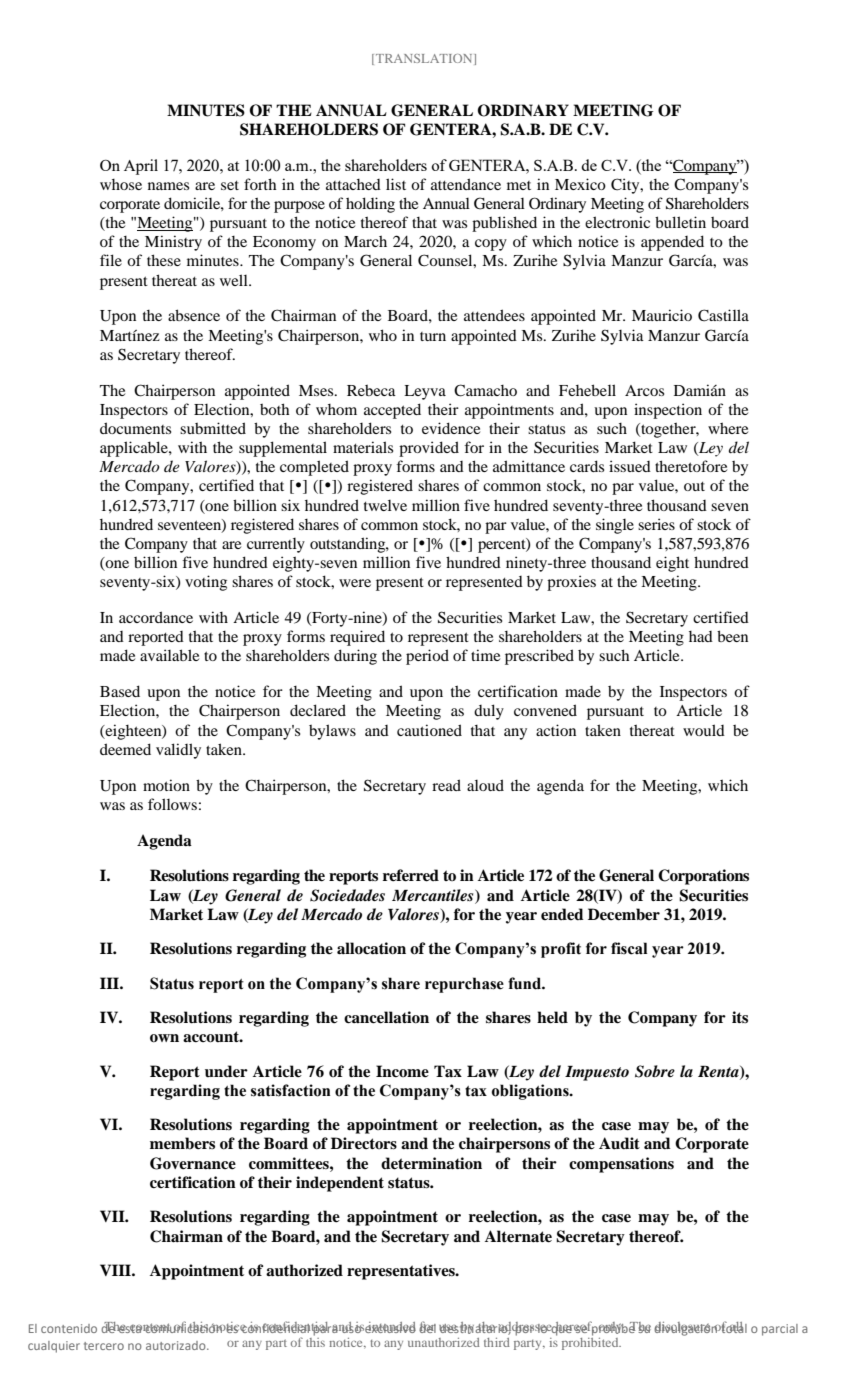  I want to click on contenido, so click(69, 1328).
